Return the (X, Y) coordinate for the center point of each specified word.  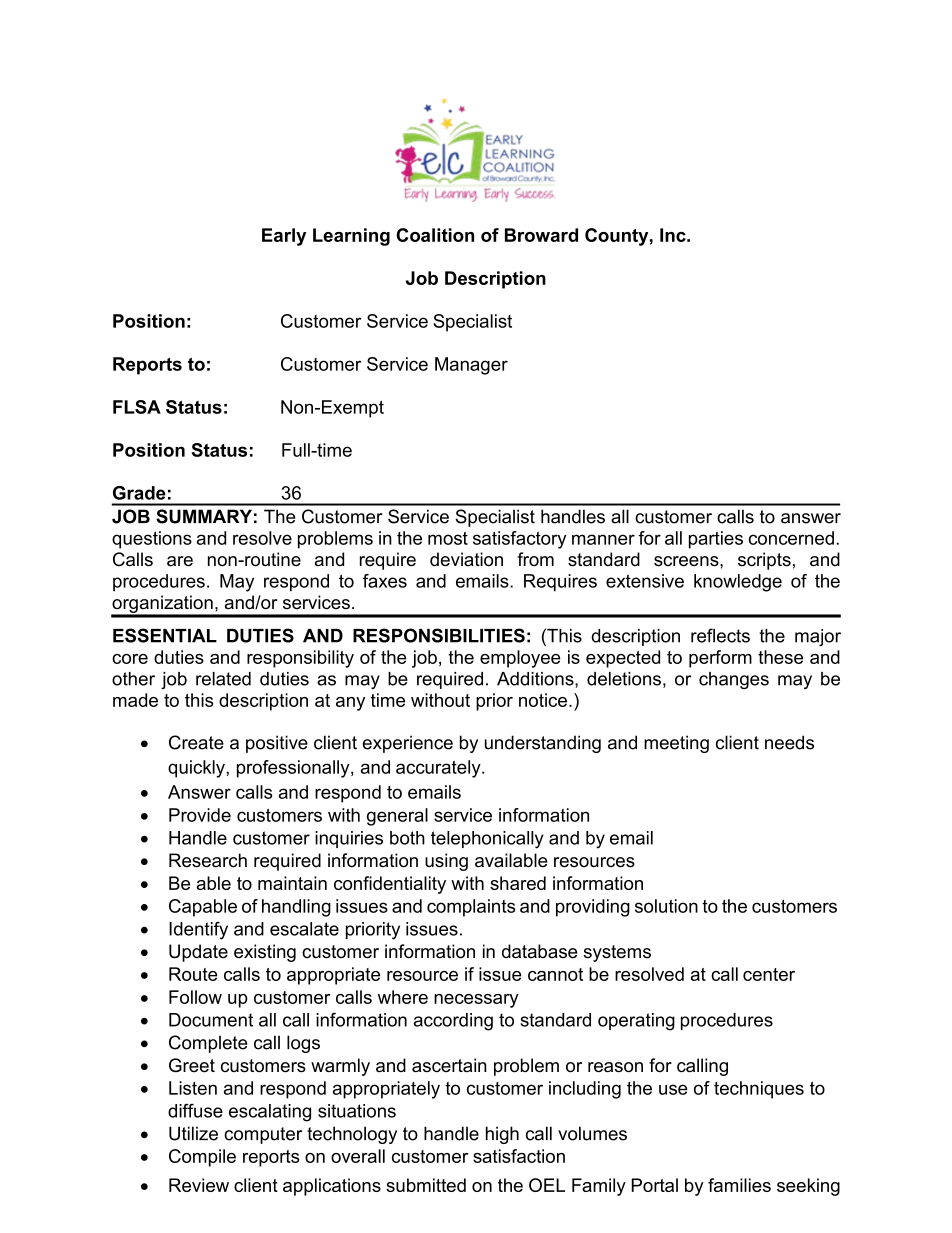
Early (284, 237)
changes (734, 680)
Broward (541, 235)
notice (543, 700)
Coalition (435, 235)
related (223, 679)
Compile (202, 1158)
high (502, 1135)
